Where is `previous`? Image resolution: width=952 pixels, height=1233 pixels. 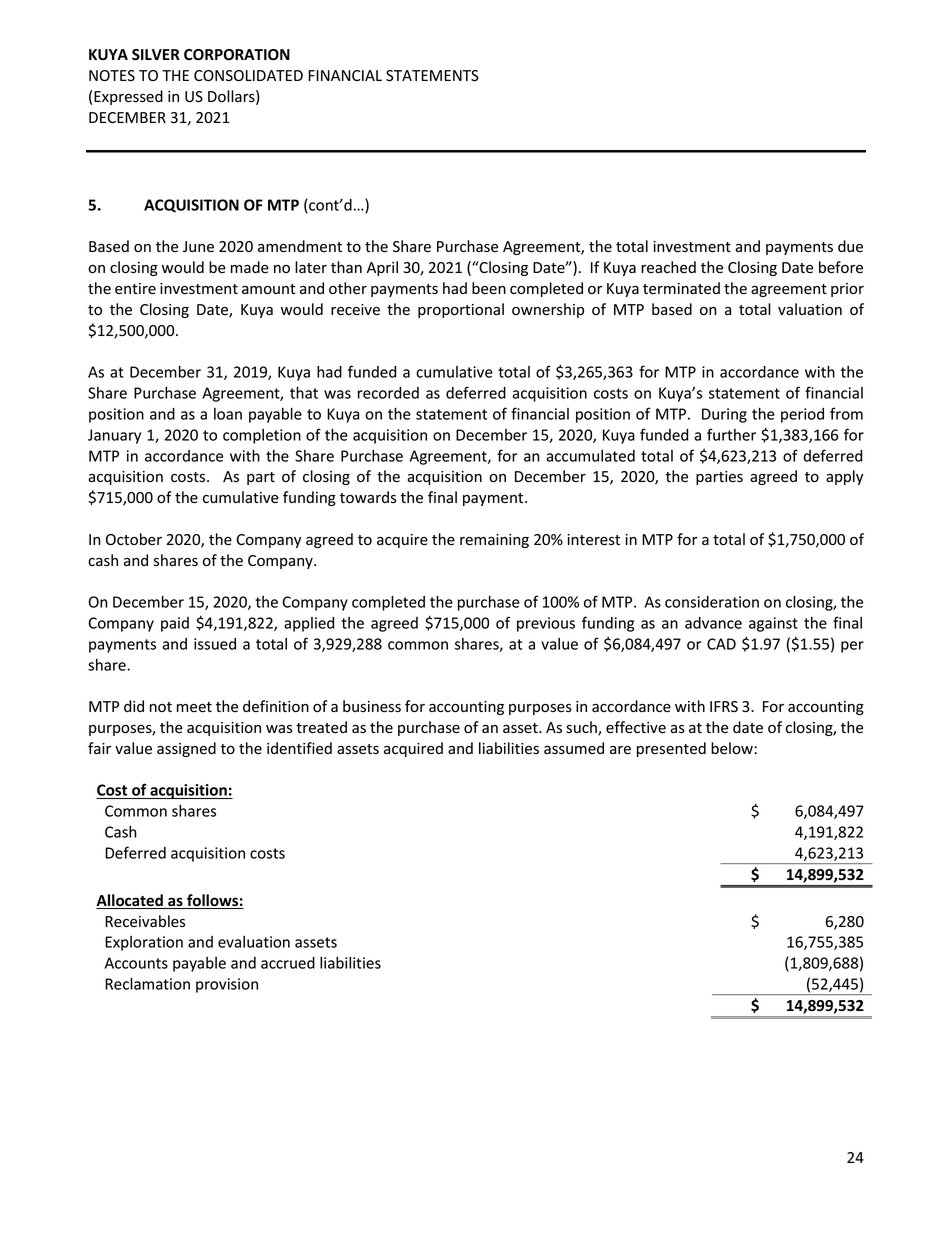 previous is located at coordinates (546, 624).
